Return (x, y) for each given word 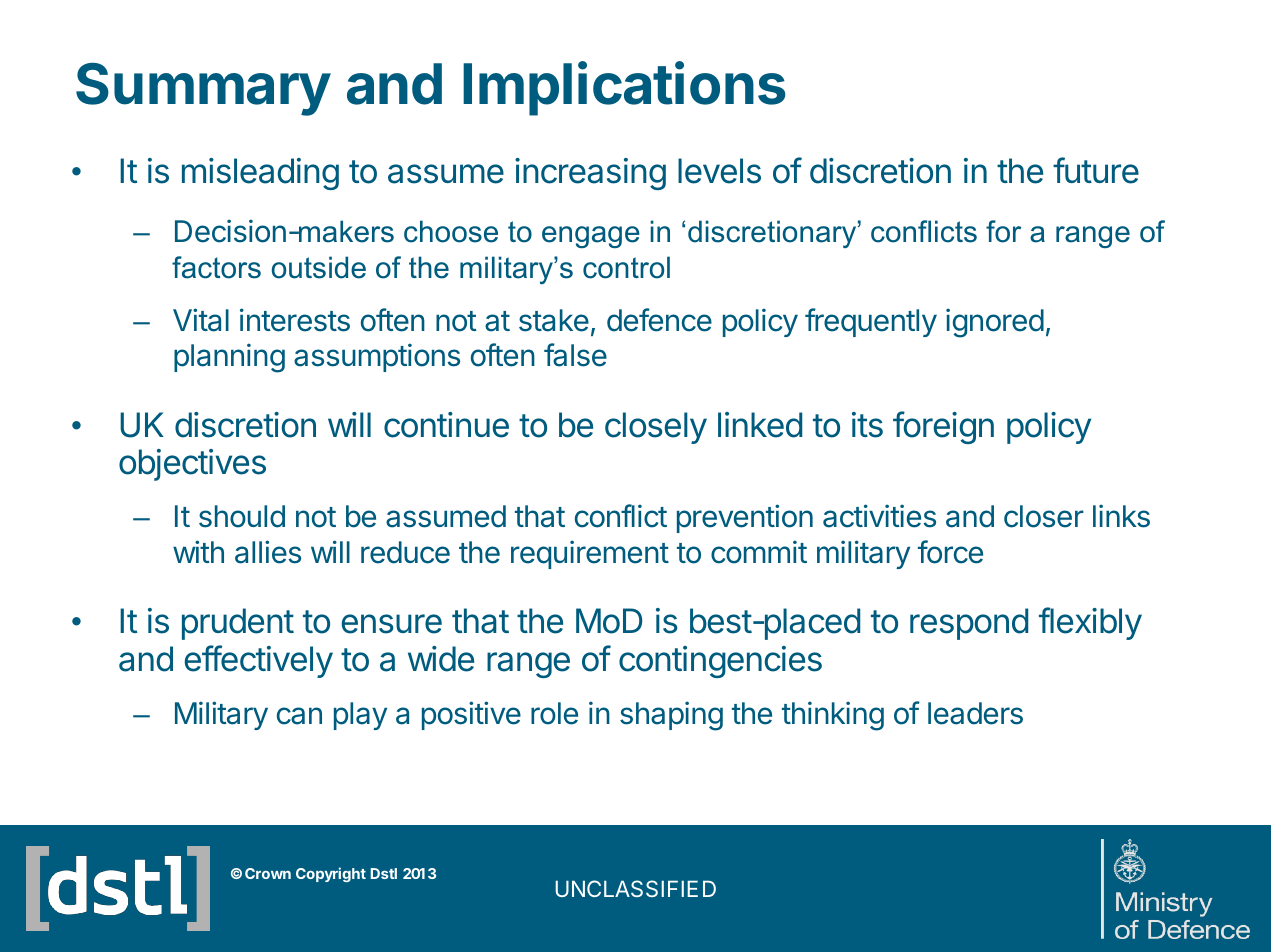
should (242, 516)
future (1096, 170)
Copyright (331, 874)
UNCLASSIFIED (635, 888)
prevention (745, 518)
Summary (203, 89)
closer (1044, 516)
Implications (624, 88)
